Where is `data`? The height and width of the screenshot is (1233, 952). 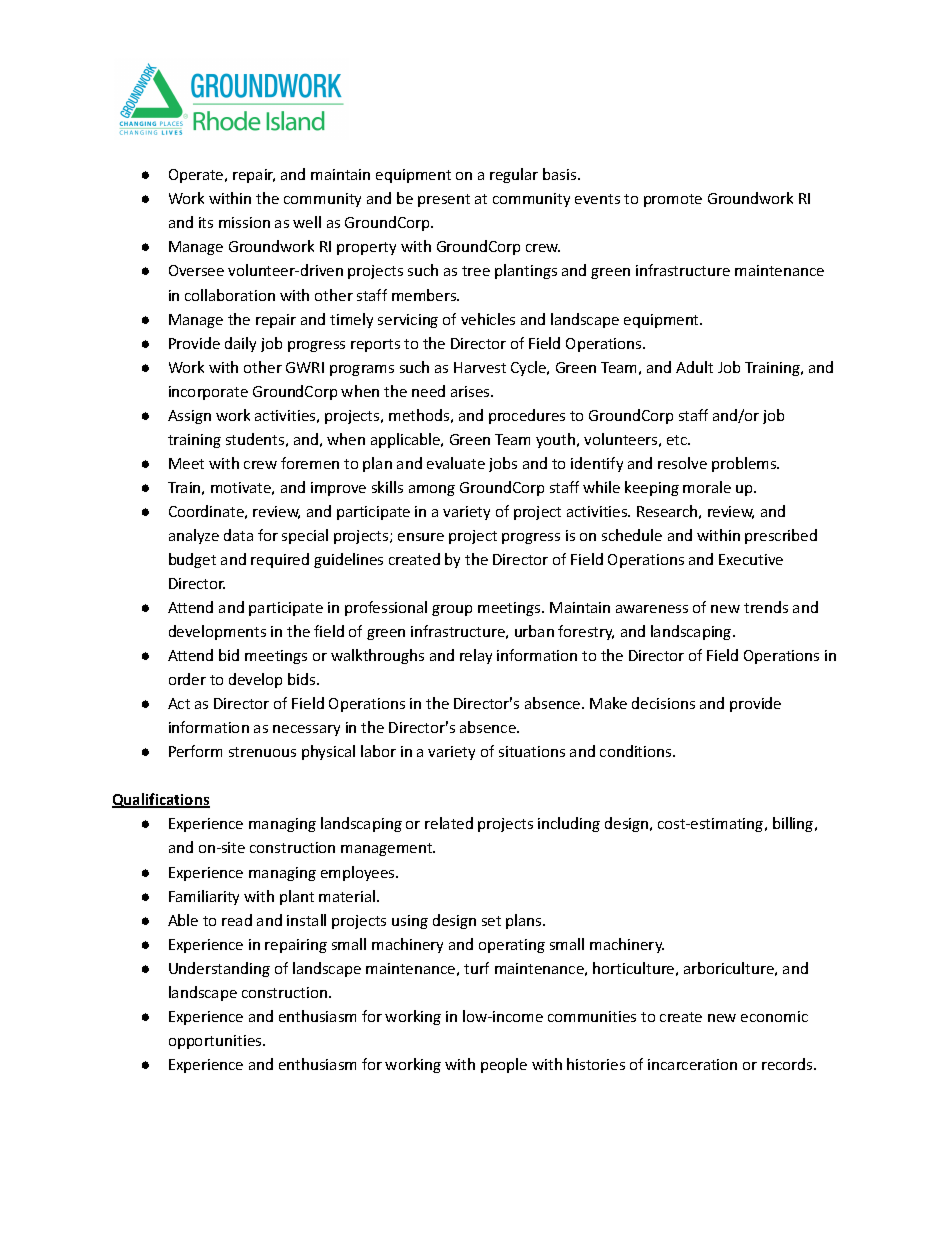
data is located at coordinates (238, 535).
